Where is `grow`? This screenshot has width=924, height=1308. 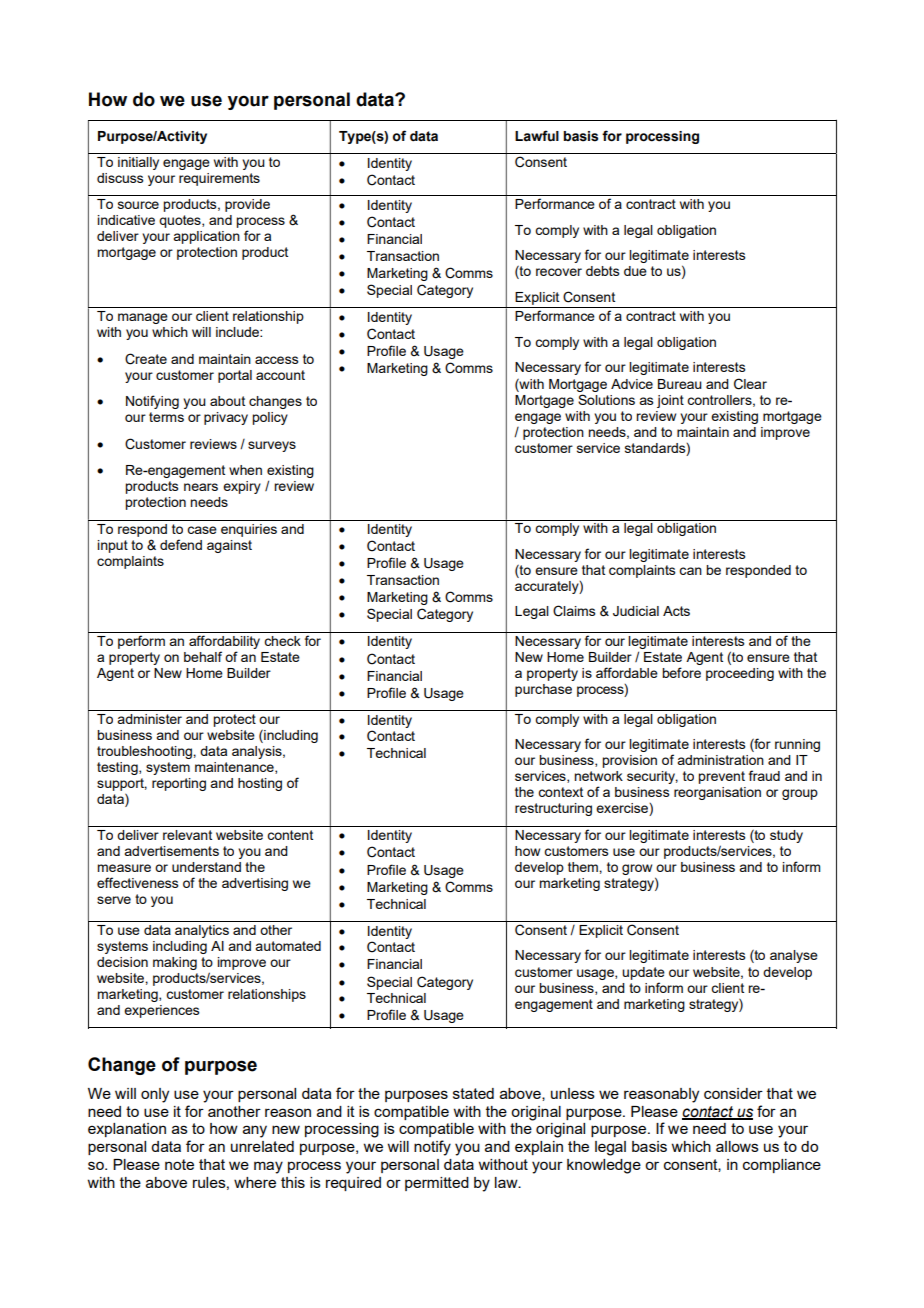 grow is located at coordinates (637, 869).
